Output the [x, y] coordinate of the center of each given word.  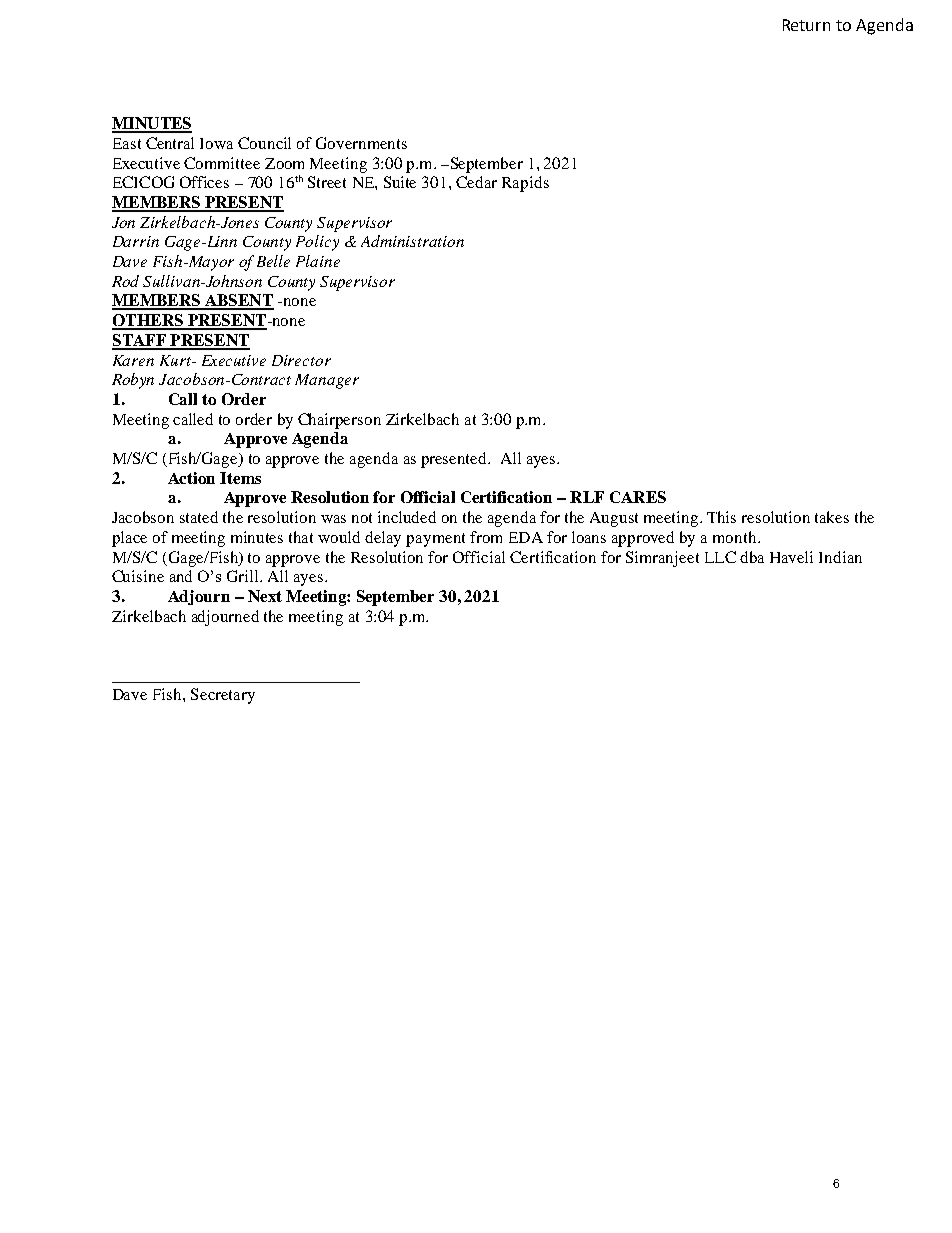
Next [265, 596]
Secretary [223, 696]
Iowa [216, 143]
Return [806, 25]
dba [752, 557]
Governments [361, 143]
